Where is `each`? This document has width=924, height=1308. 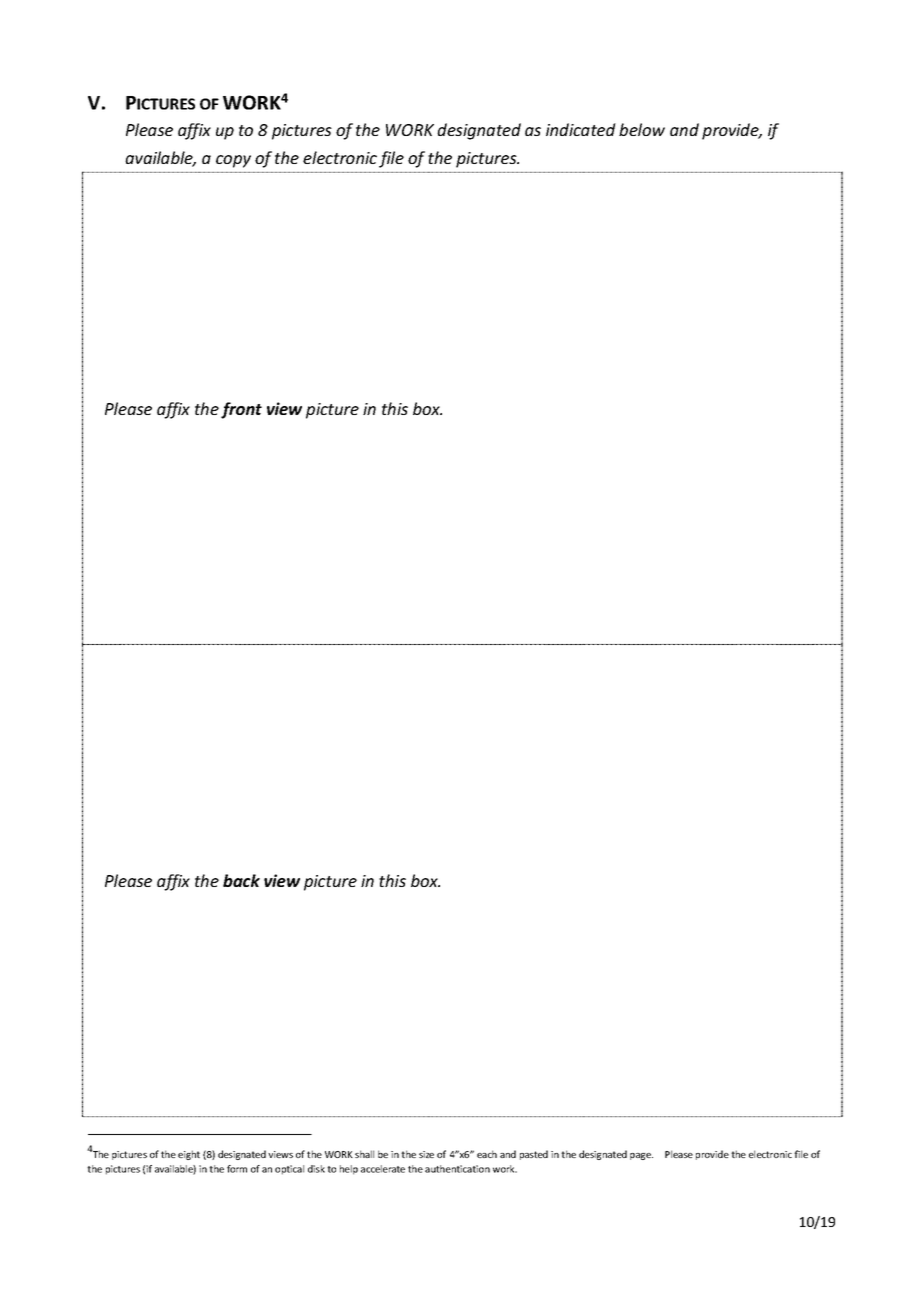 each is located at coordinates (487, 1154).
